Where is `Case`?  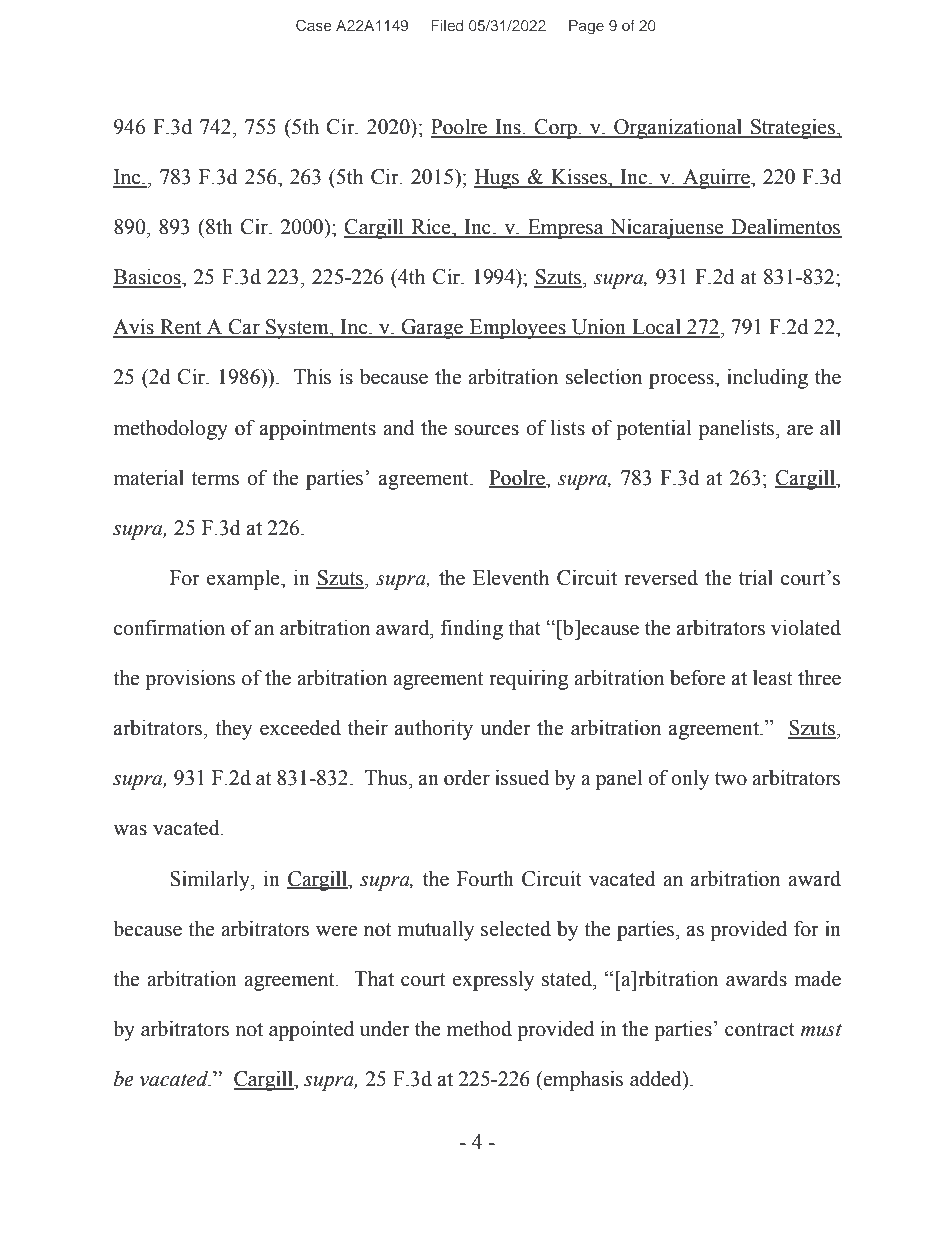 Case is located at coordinates (314, 25).
